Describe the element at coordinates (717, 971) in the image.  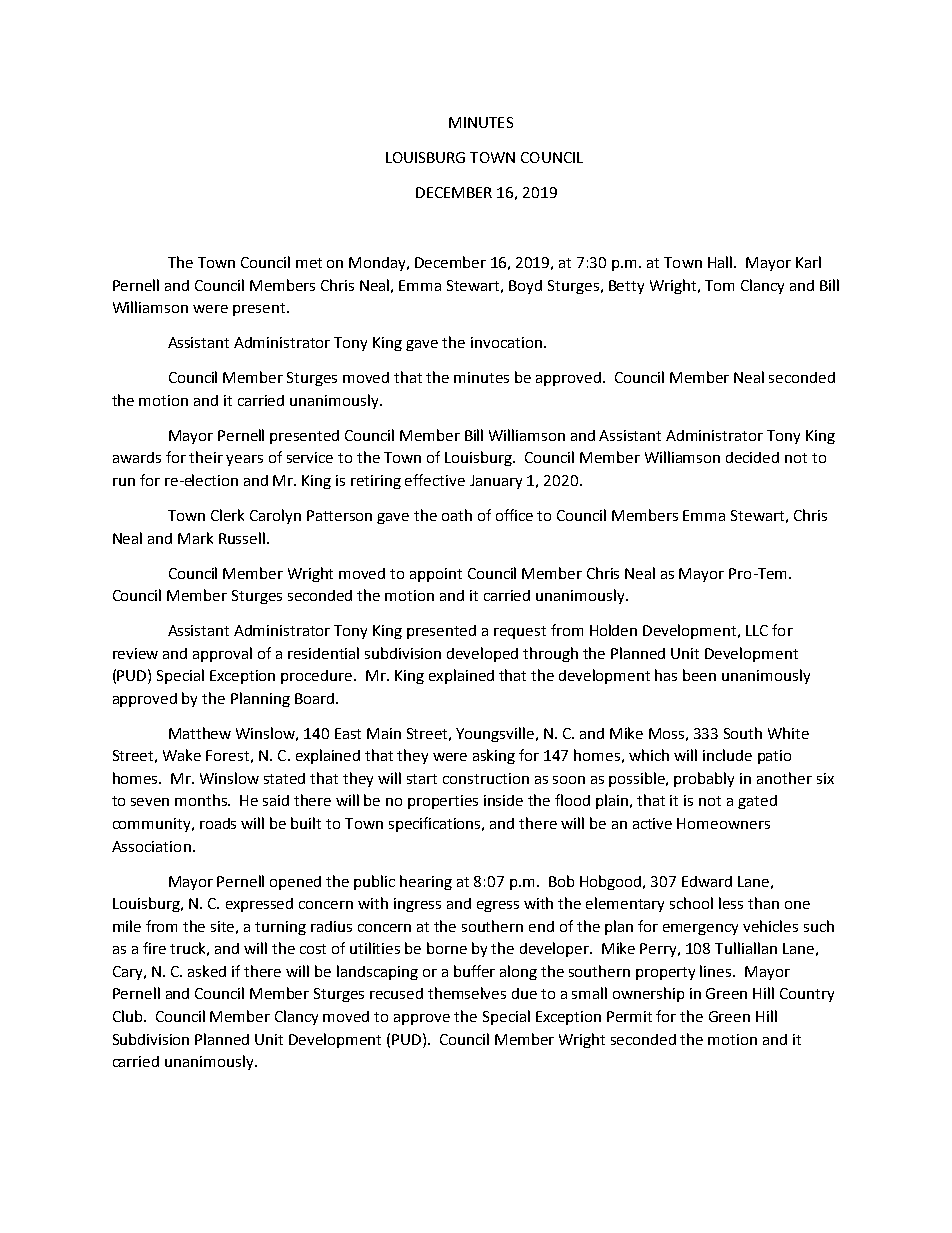
I see `lines` at that location.
